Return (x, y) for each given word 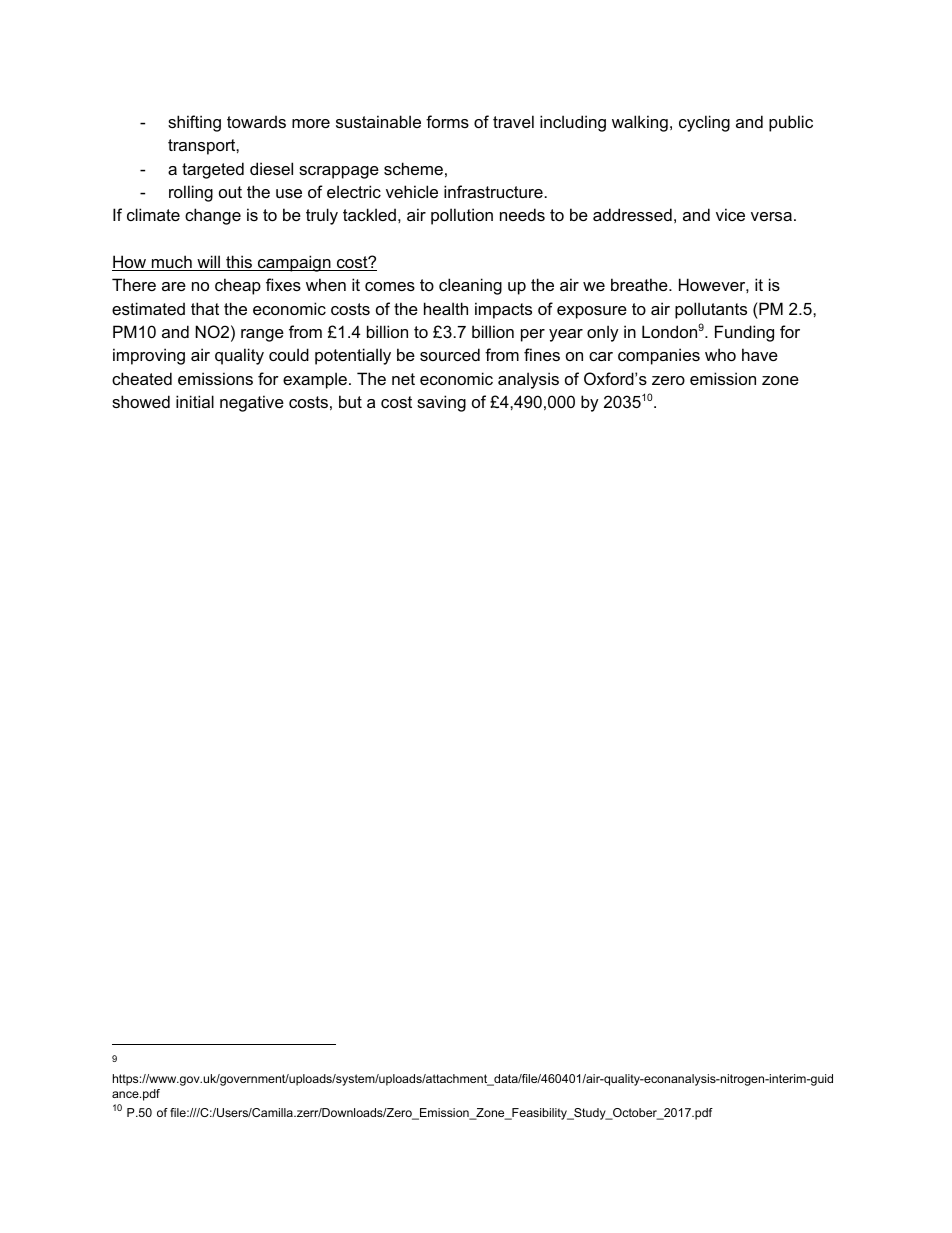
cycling (704, 123)
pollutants (711, 310)
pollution (462, 216)
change (213, 216)
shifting (194, 123)
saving (441, 403)
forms (447, 121)
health (446, 308)
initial (195, 401)
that (205, 308)
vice (730, 214)
